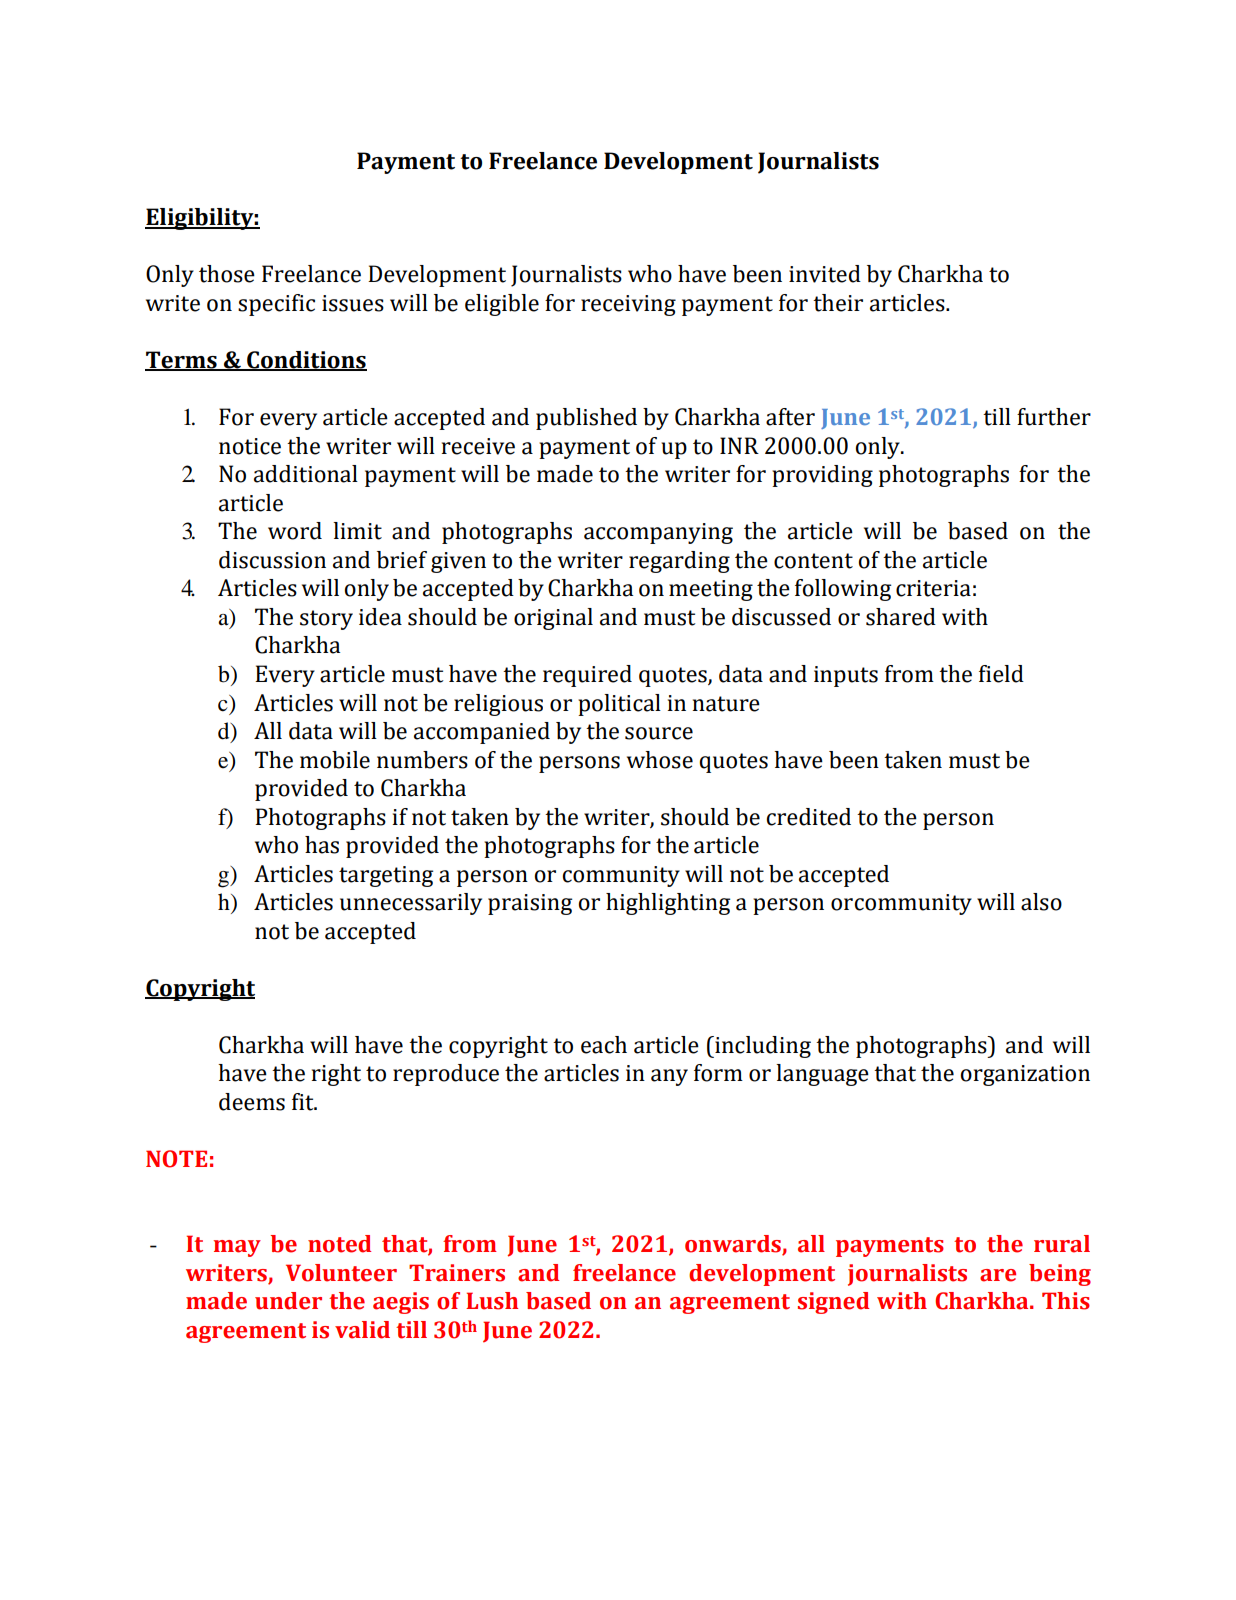 This screenshot has height=1600, width=1236. What do you see at coordinates (628, 305) in the screenshot?
I see `receiving` at bounding box center [628, 305].
